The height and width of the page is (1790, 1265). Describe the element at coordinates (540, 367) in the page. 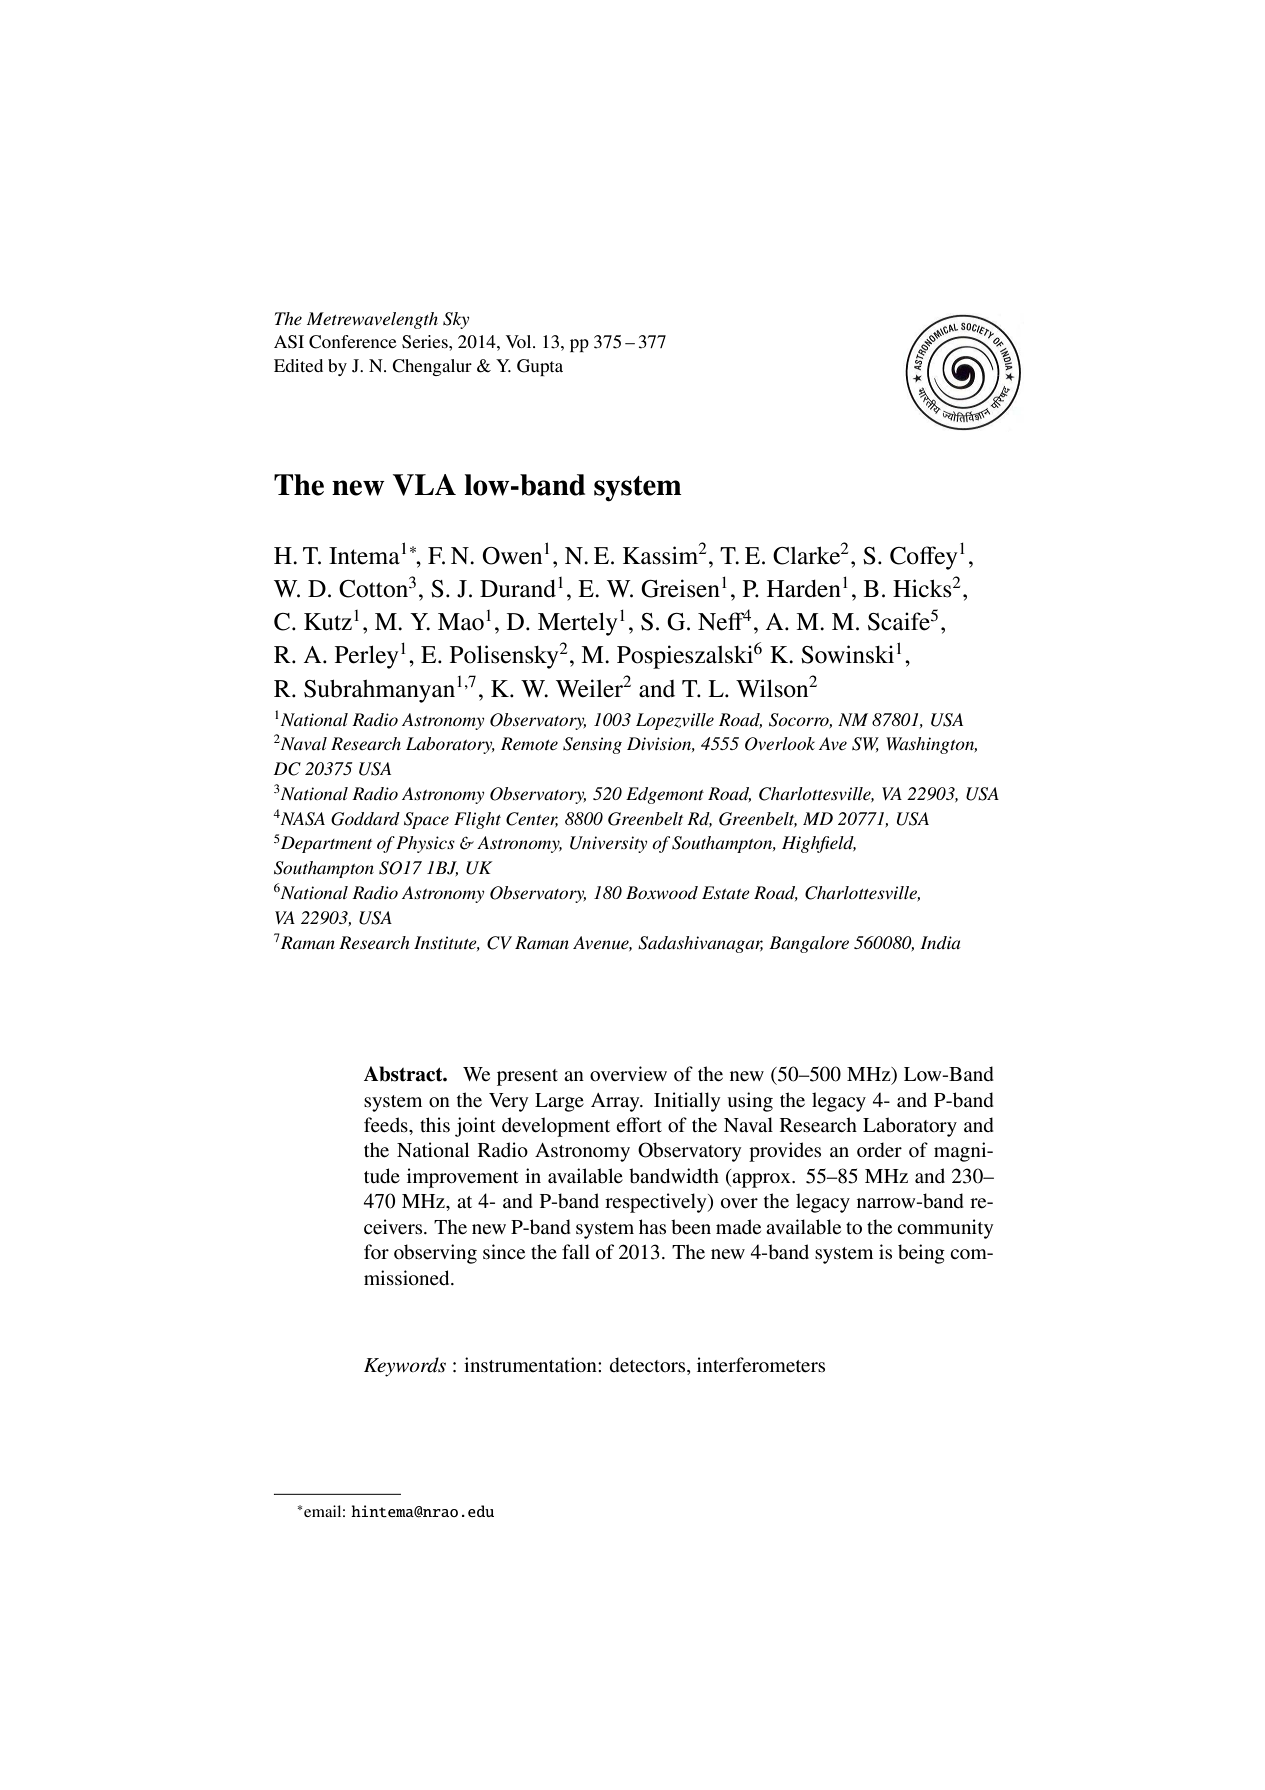

I see `Gupta` at that location.
